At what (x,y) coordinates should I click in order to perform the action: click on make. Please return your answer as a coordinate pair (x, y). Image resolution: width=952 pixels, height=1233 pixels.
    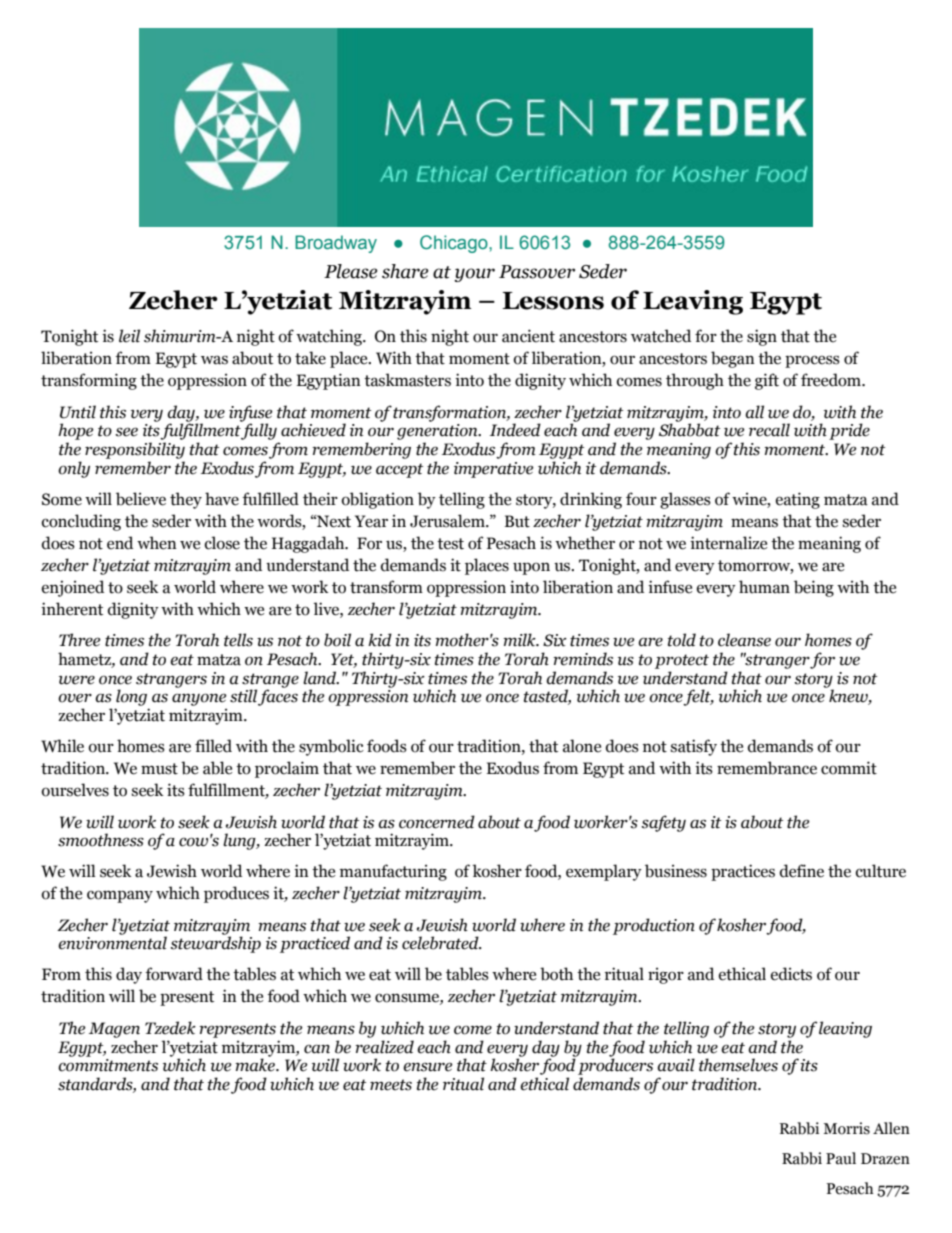
    Looking at the image, I should click on (256, 1064).
